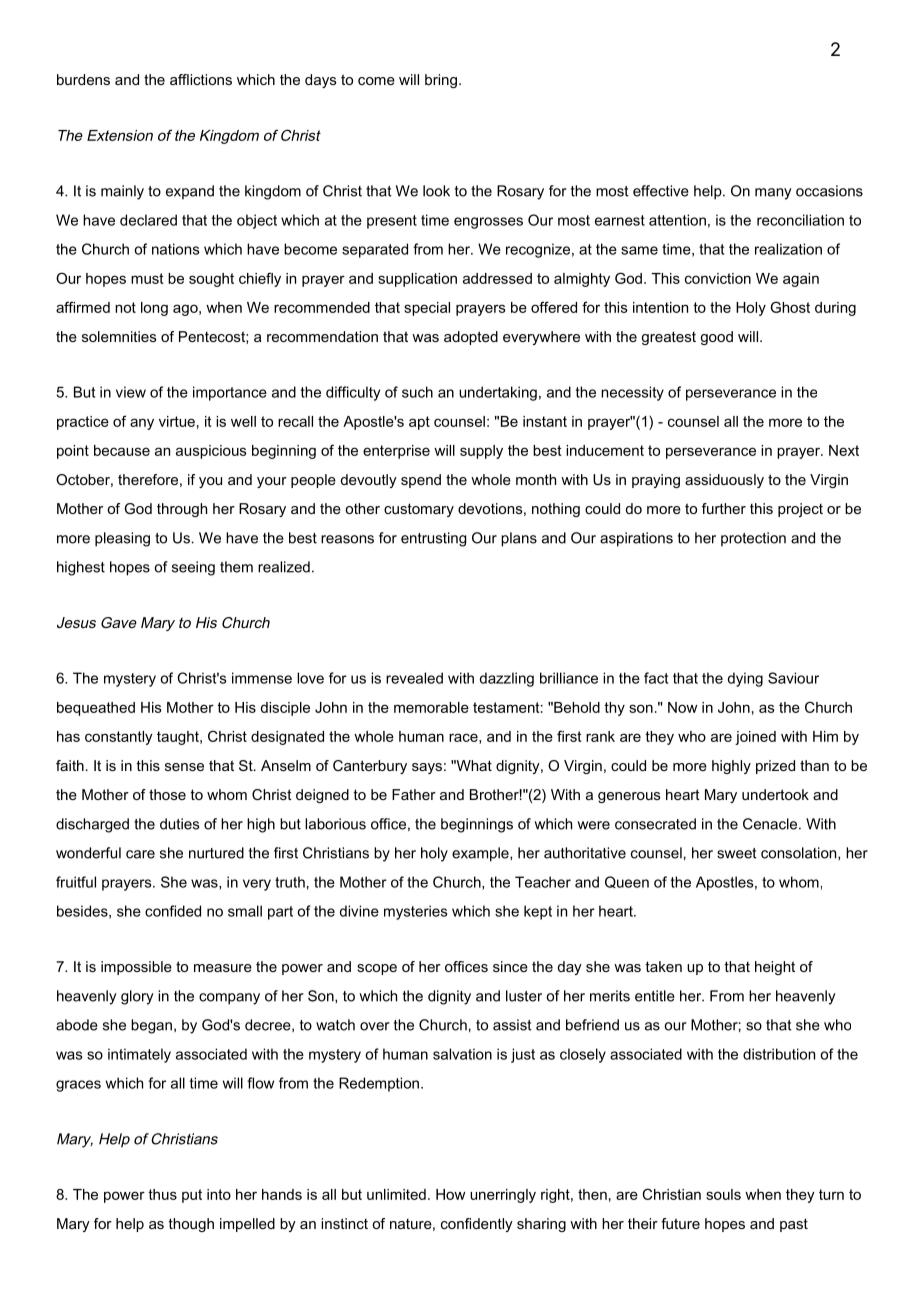  Describe the element at coordinates (415, 912) in the page. I see `mysteries` at that location.
